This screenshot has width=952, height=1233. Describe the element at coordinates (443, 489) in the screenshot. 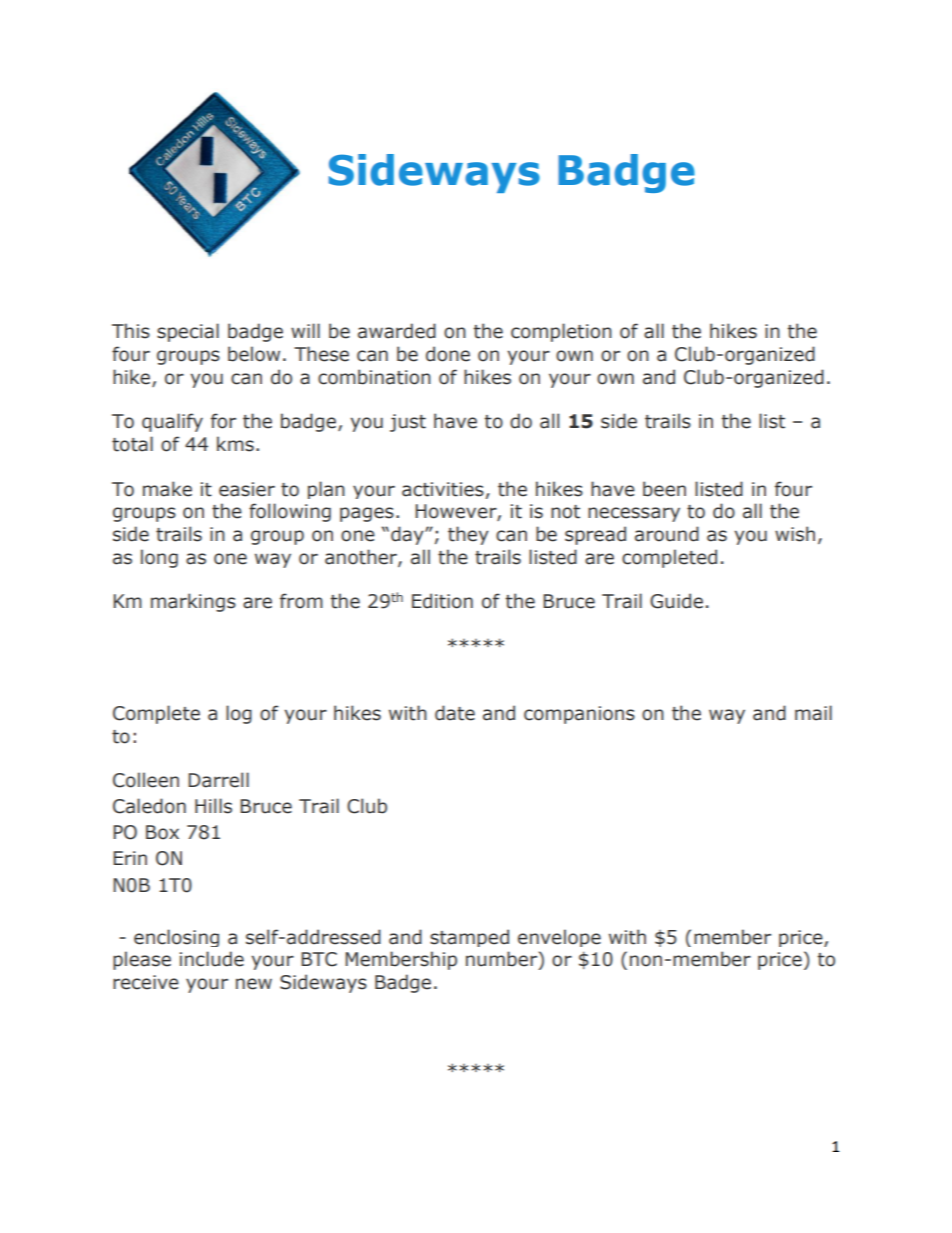

I see `activities` at that location.
